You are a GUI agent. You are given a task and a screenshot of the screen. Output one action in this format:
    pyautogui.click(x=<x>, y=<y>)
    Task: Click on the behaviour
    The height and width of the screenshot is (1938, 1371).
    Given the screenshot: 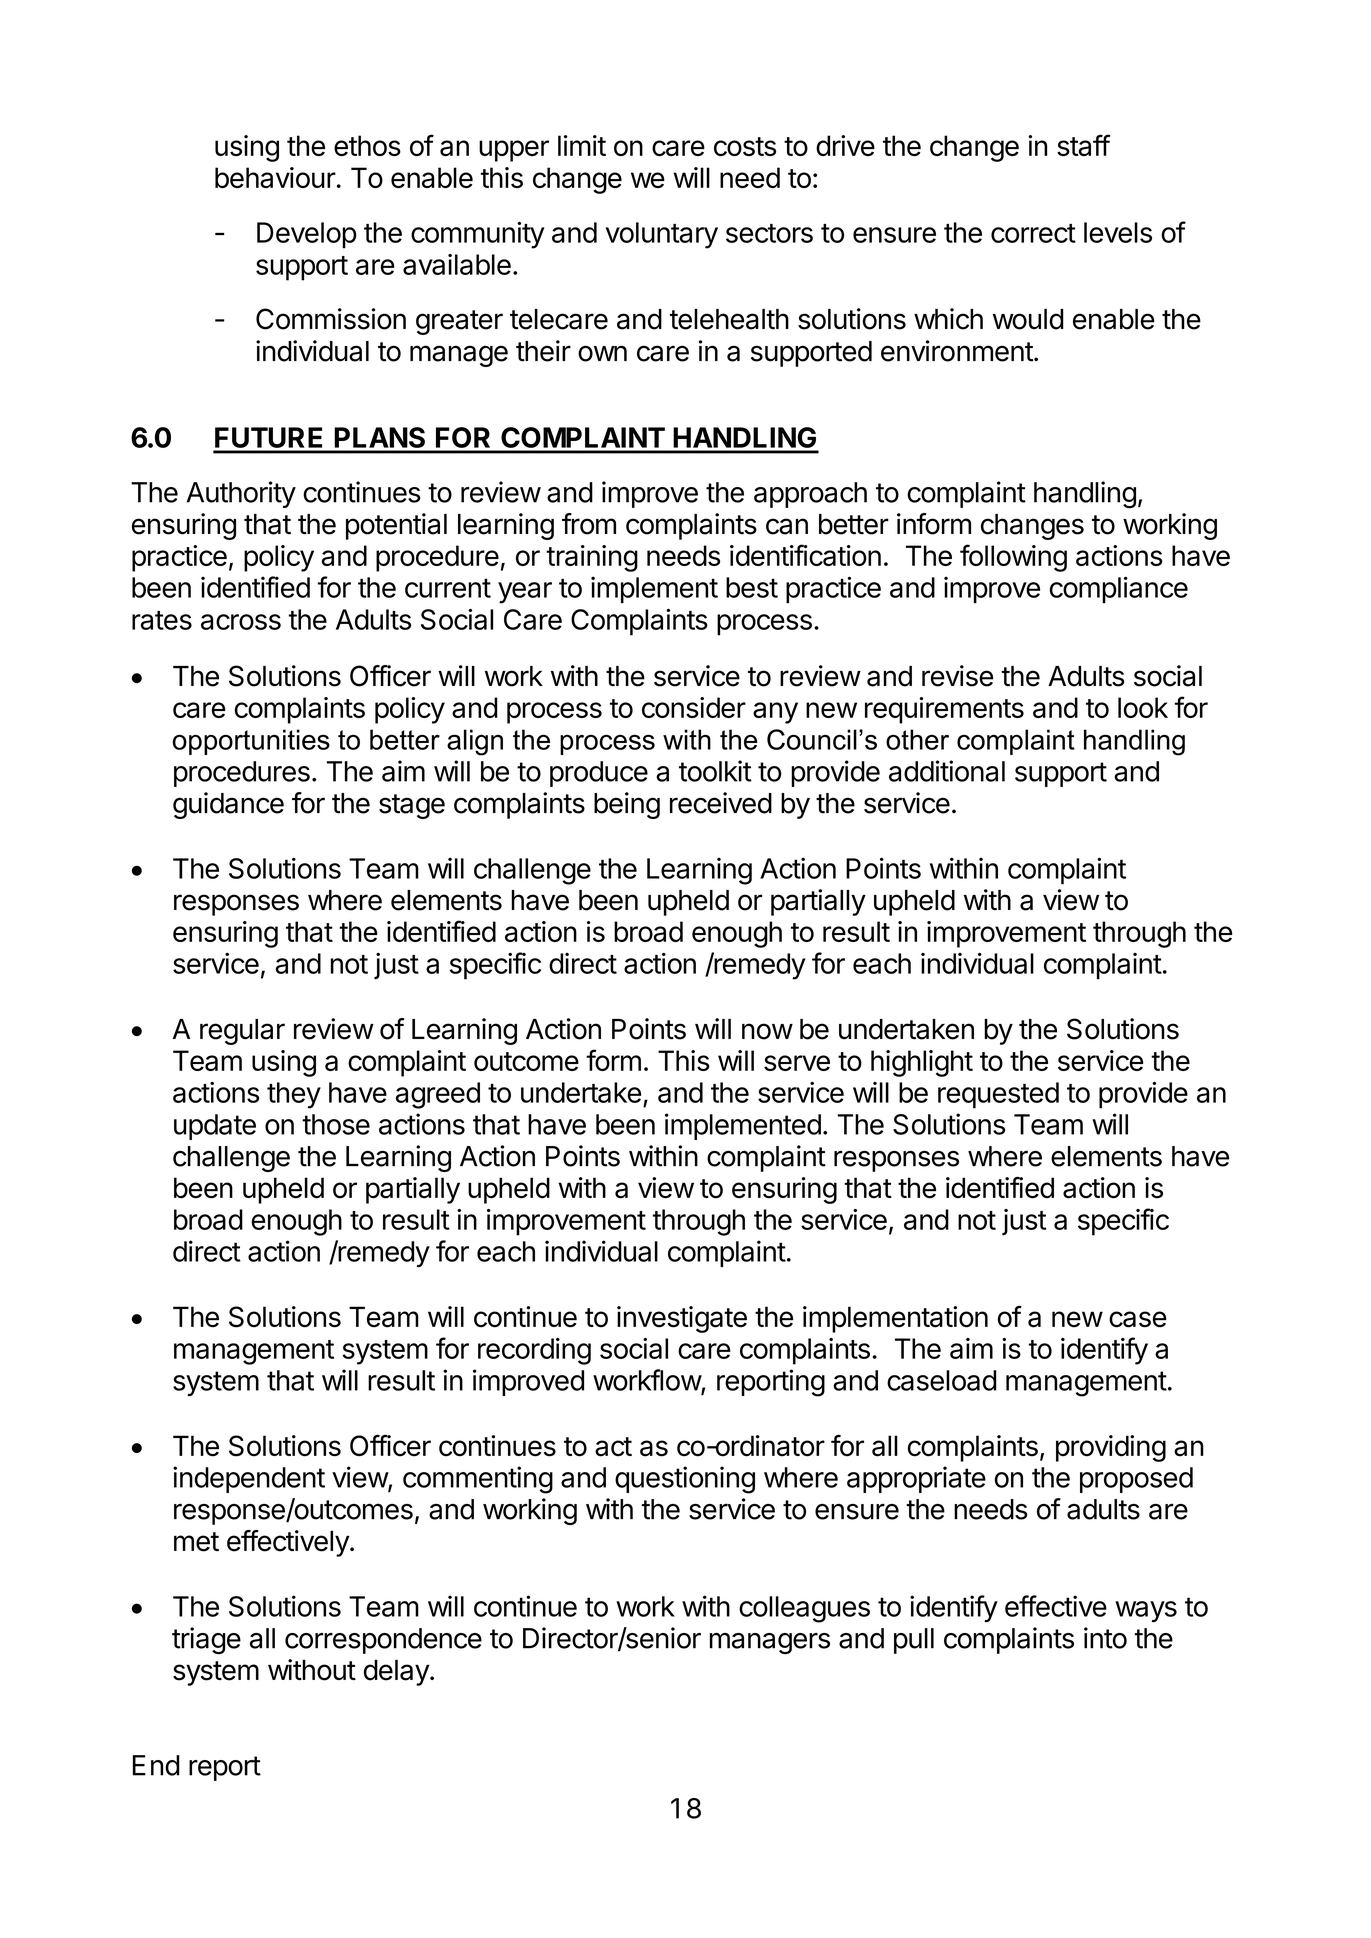 What is the action you would take?
    pyautogui.click(x=275, y=177)
